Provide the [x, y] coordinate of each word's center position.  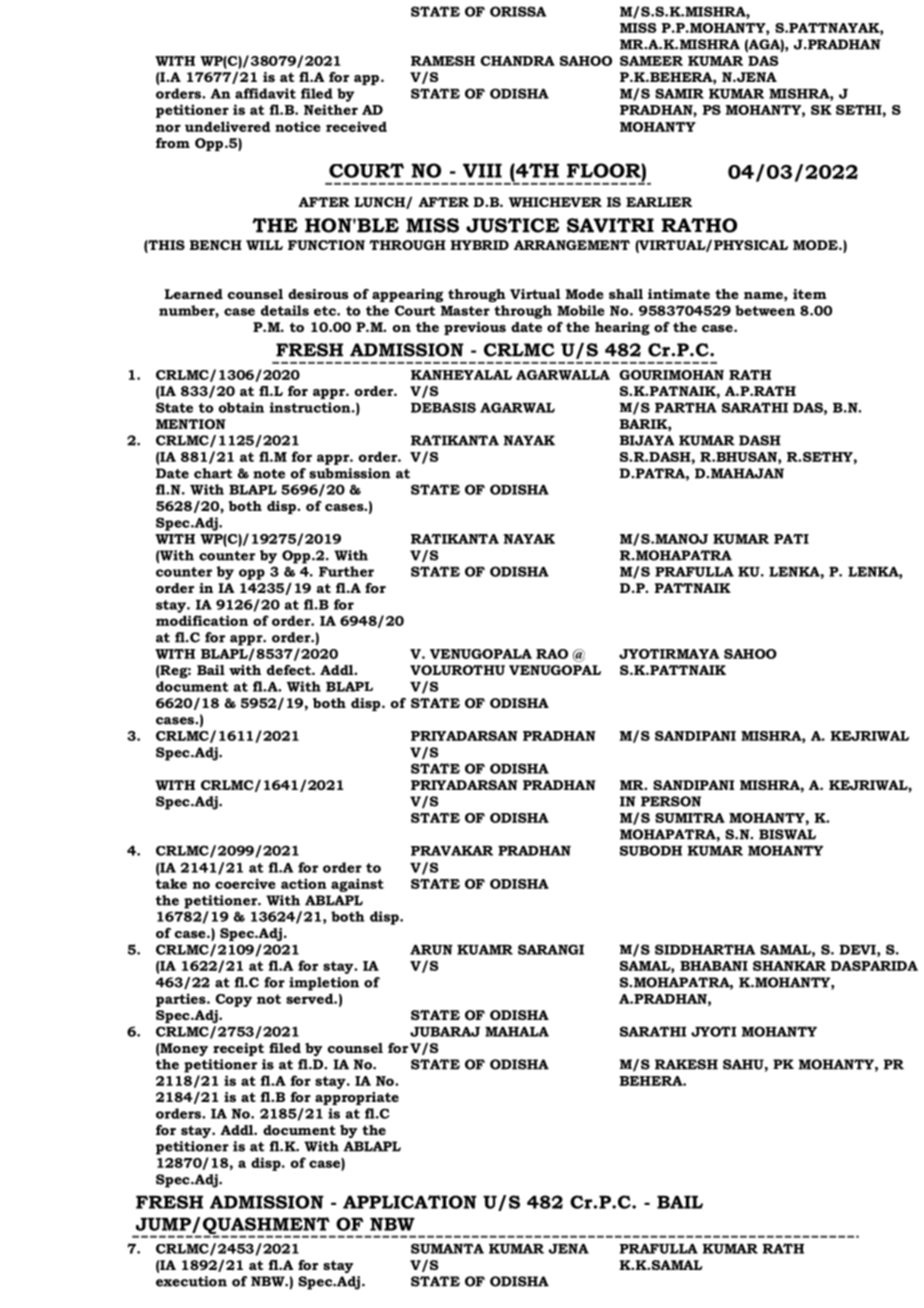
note [269, 474]
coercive [245, 883]
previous [475, 328]
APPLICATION [410, 1202]
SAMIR [679, 93]
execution [191, 1281]
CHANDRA [517, 61]
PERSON [671, 801]
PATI [791, 538]
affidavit [265, 93]
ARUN [431, 950]
